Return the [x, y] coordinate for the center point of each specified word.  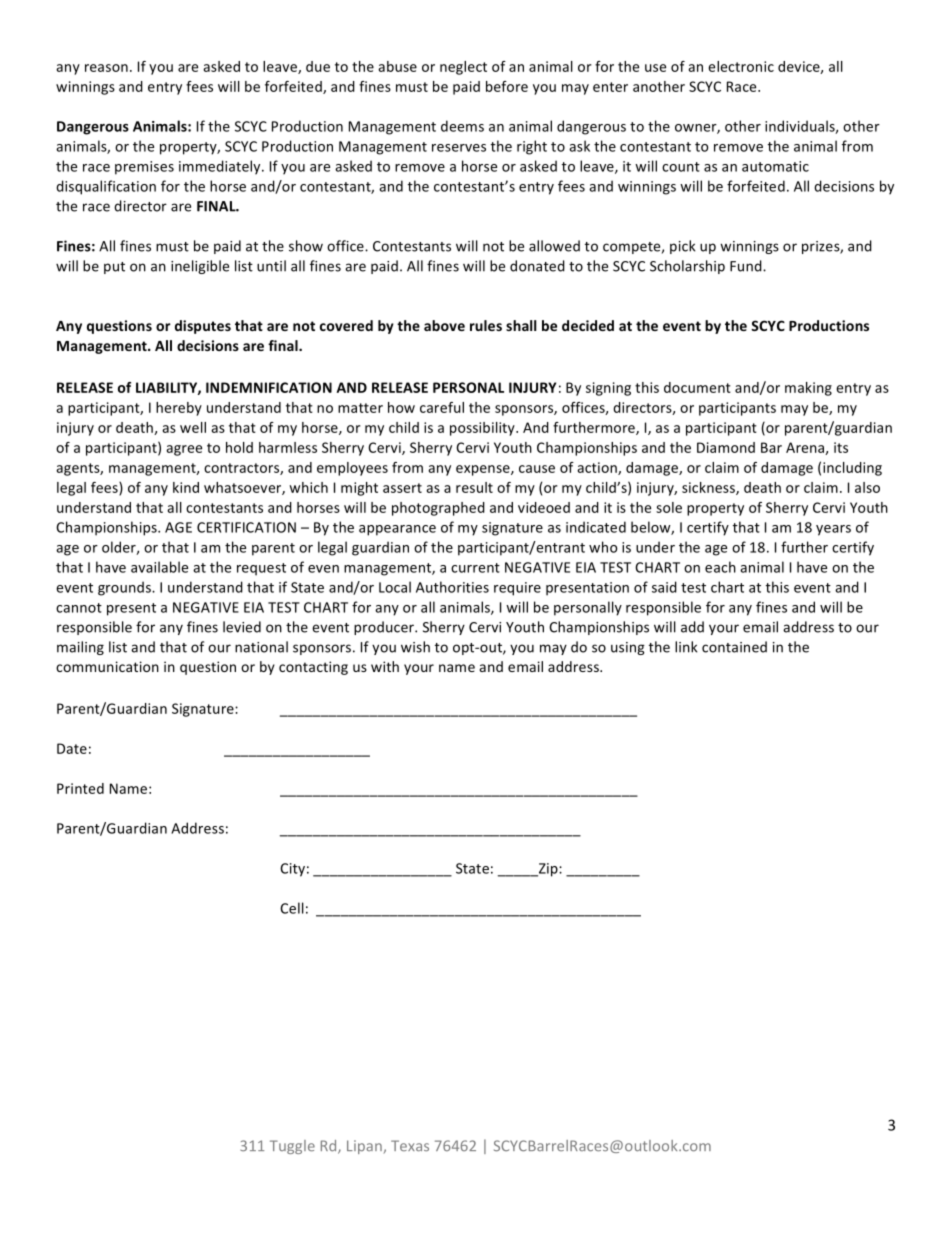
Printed [80, 788]
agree [184, 450]
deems [462, 126]
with [385, 666]
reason [106, 68]
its [841, 447]
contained [734, 647]
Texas [410, 1145]
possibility [483, 429]
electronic [741, 66]
